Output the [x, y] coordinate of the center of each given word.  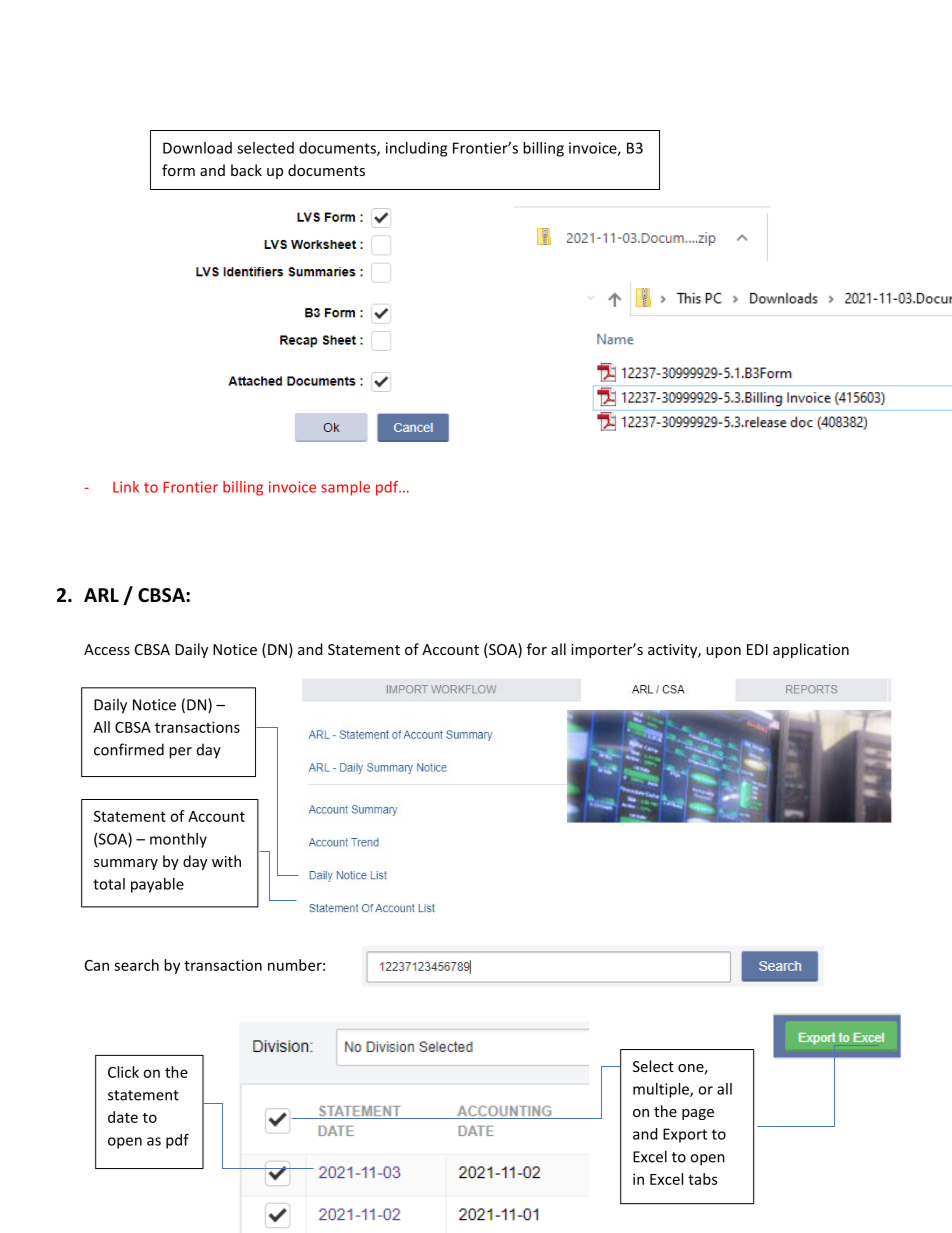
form [178, 170]
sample [345, 488]
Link [126, 487]
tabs [702, 1179]
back [246, 170]
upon [723, 652]
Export [685, 1135]
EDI [757, 649]
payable [157, 885]
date [123, 1117]
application [811, 650]
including [416, 149]
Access [107, 649]
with [226, 861]
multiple [662, 1090]
